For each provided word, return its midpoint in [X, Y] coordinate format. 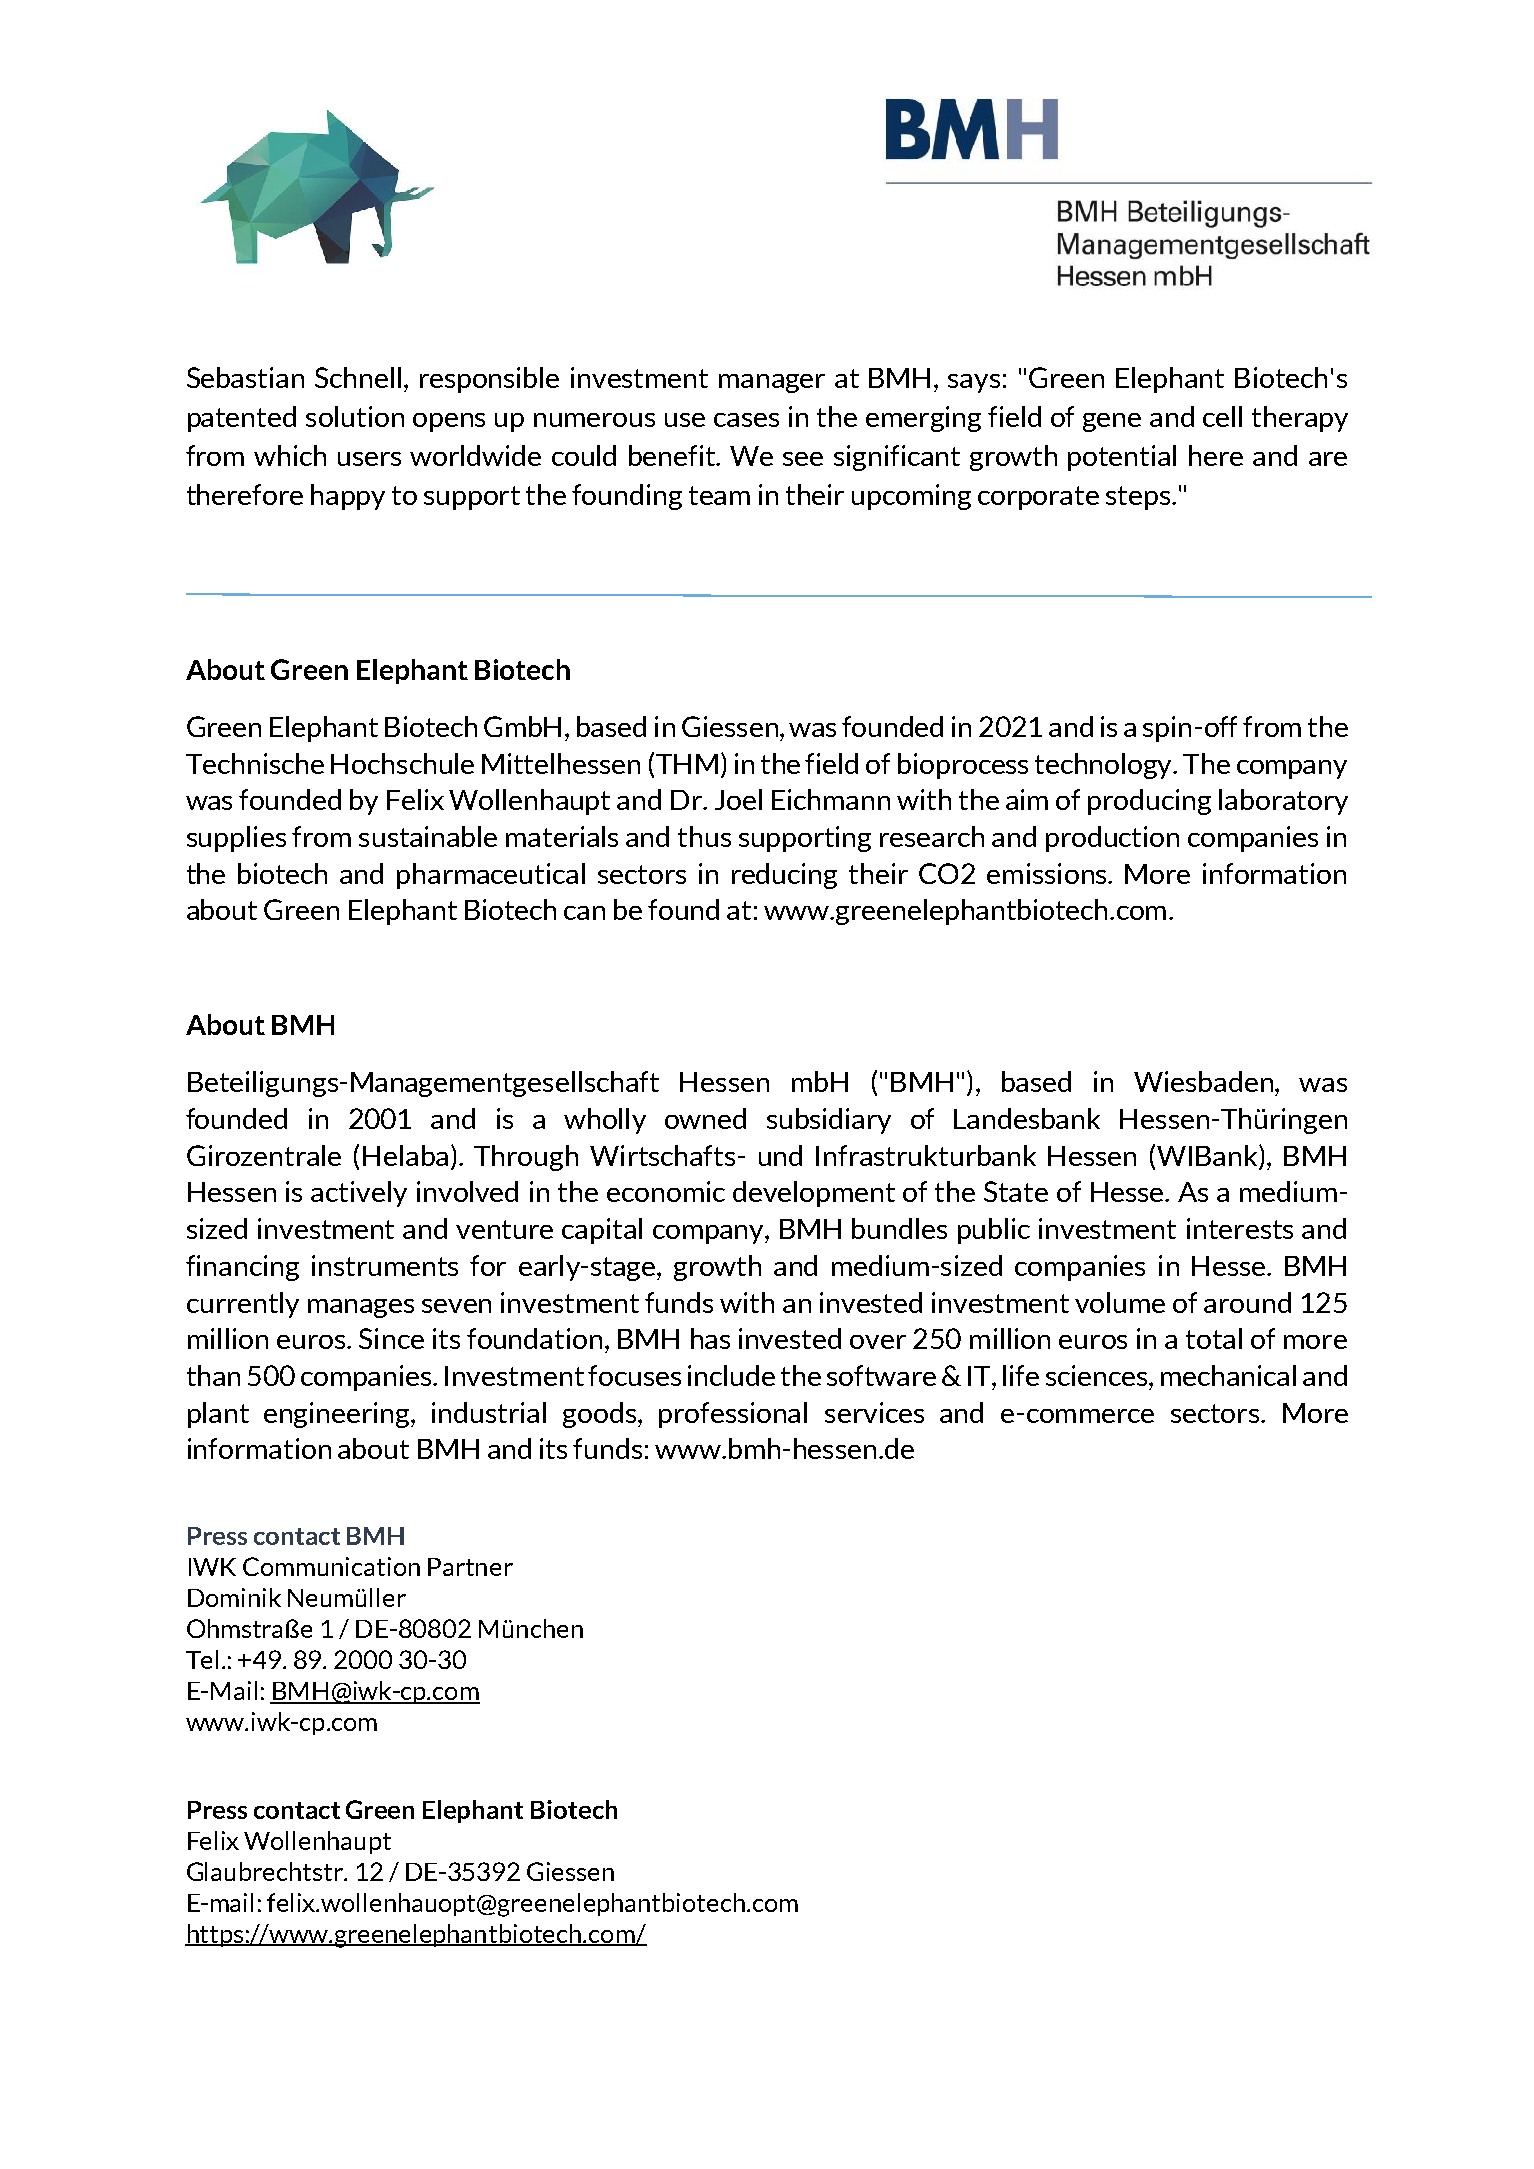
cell [1222, 416]
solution [355, 416]
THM [687, 764]
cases [746, 420]
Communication [331, 1566]
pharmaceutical [491, 876]
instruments [385, 1265]
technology [1105, 766]
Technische [255, 763]
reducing [784, 876]
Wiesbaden [1205, 1081]
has [710, 1338]
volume [1120, 1302]
